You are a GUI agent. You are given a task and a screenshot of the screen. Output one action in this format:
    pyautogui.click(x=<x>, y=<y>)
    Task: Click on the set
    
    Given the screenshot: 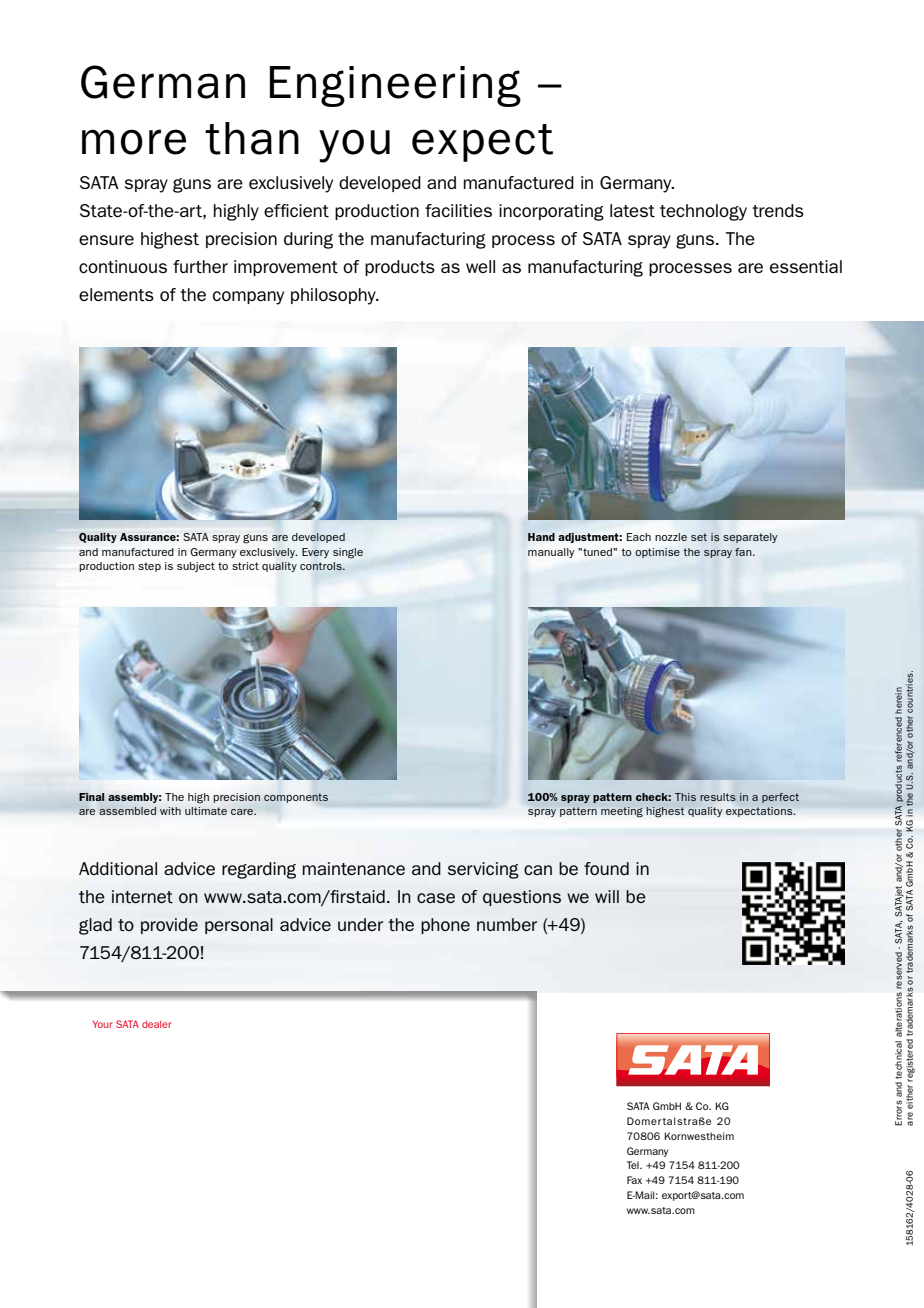 What is the action you would take?
    pyautogui.click(x=699, y=537)
